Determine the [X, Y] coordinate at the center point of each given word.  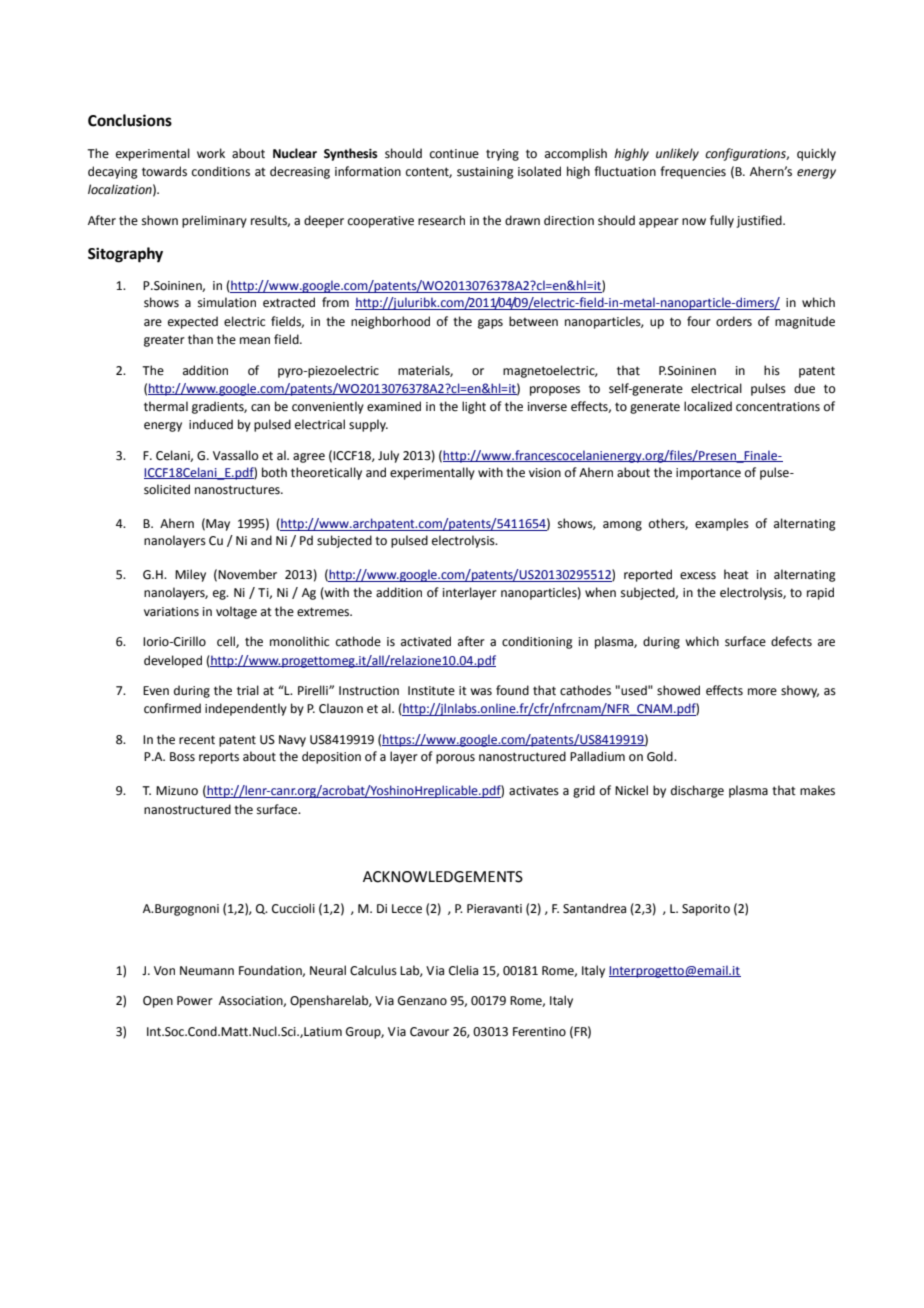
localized [708, 406]
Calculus [373, 970]
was [481, 692]
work [211, 153]
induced [211, 424]
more [762, 692]
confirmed [172, 708]
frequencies [693, 172]
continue [454, 154]
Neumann [207, 971]
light [474, 407]
